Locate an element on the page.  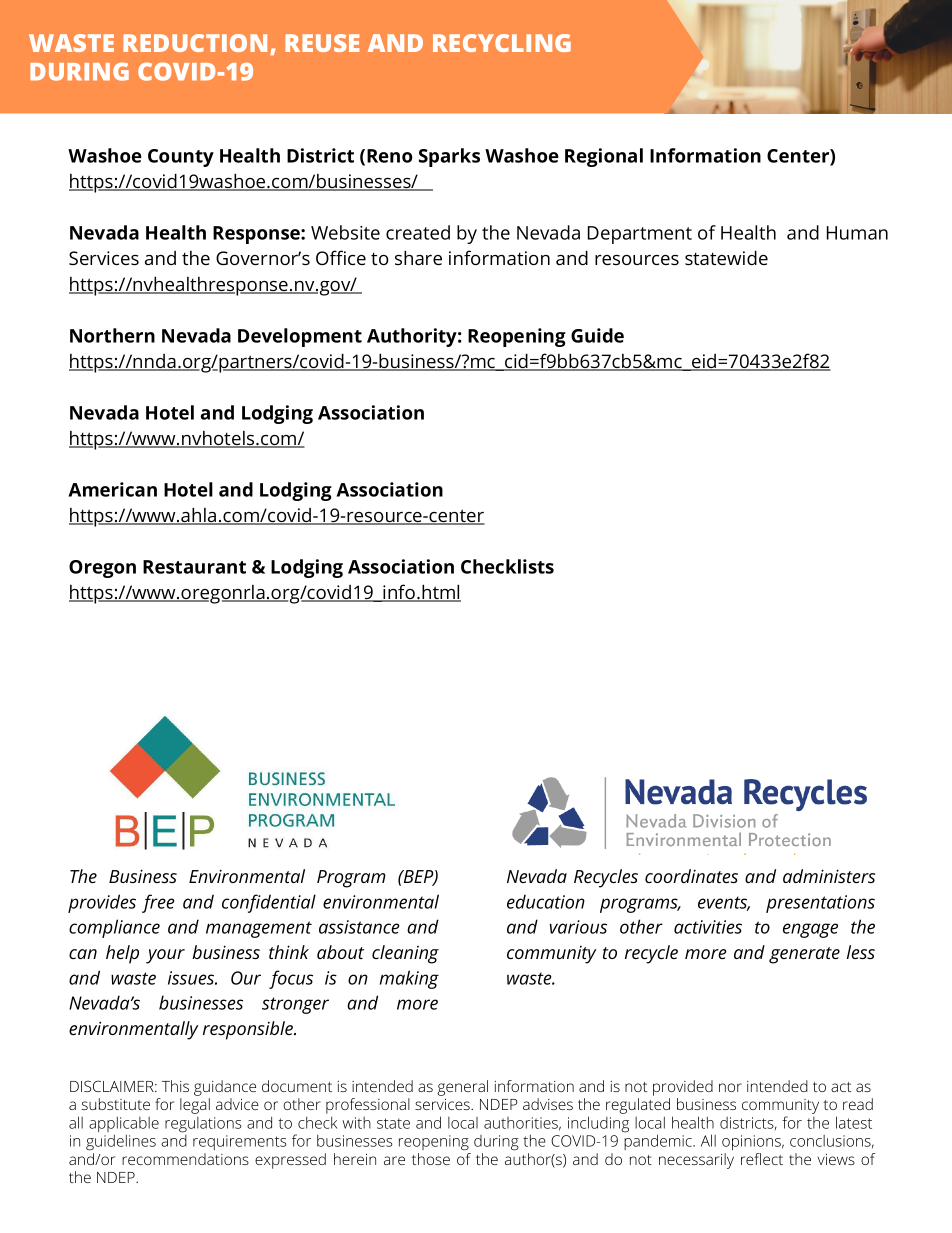
events is located at coordinates (724, 903).
